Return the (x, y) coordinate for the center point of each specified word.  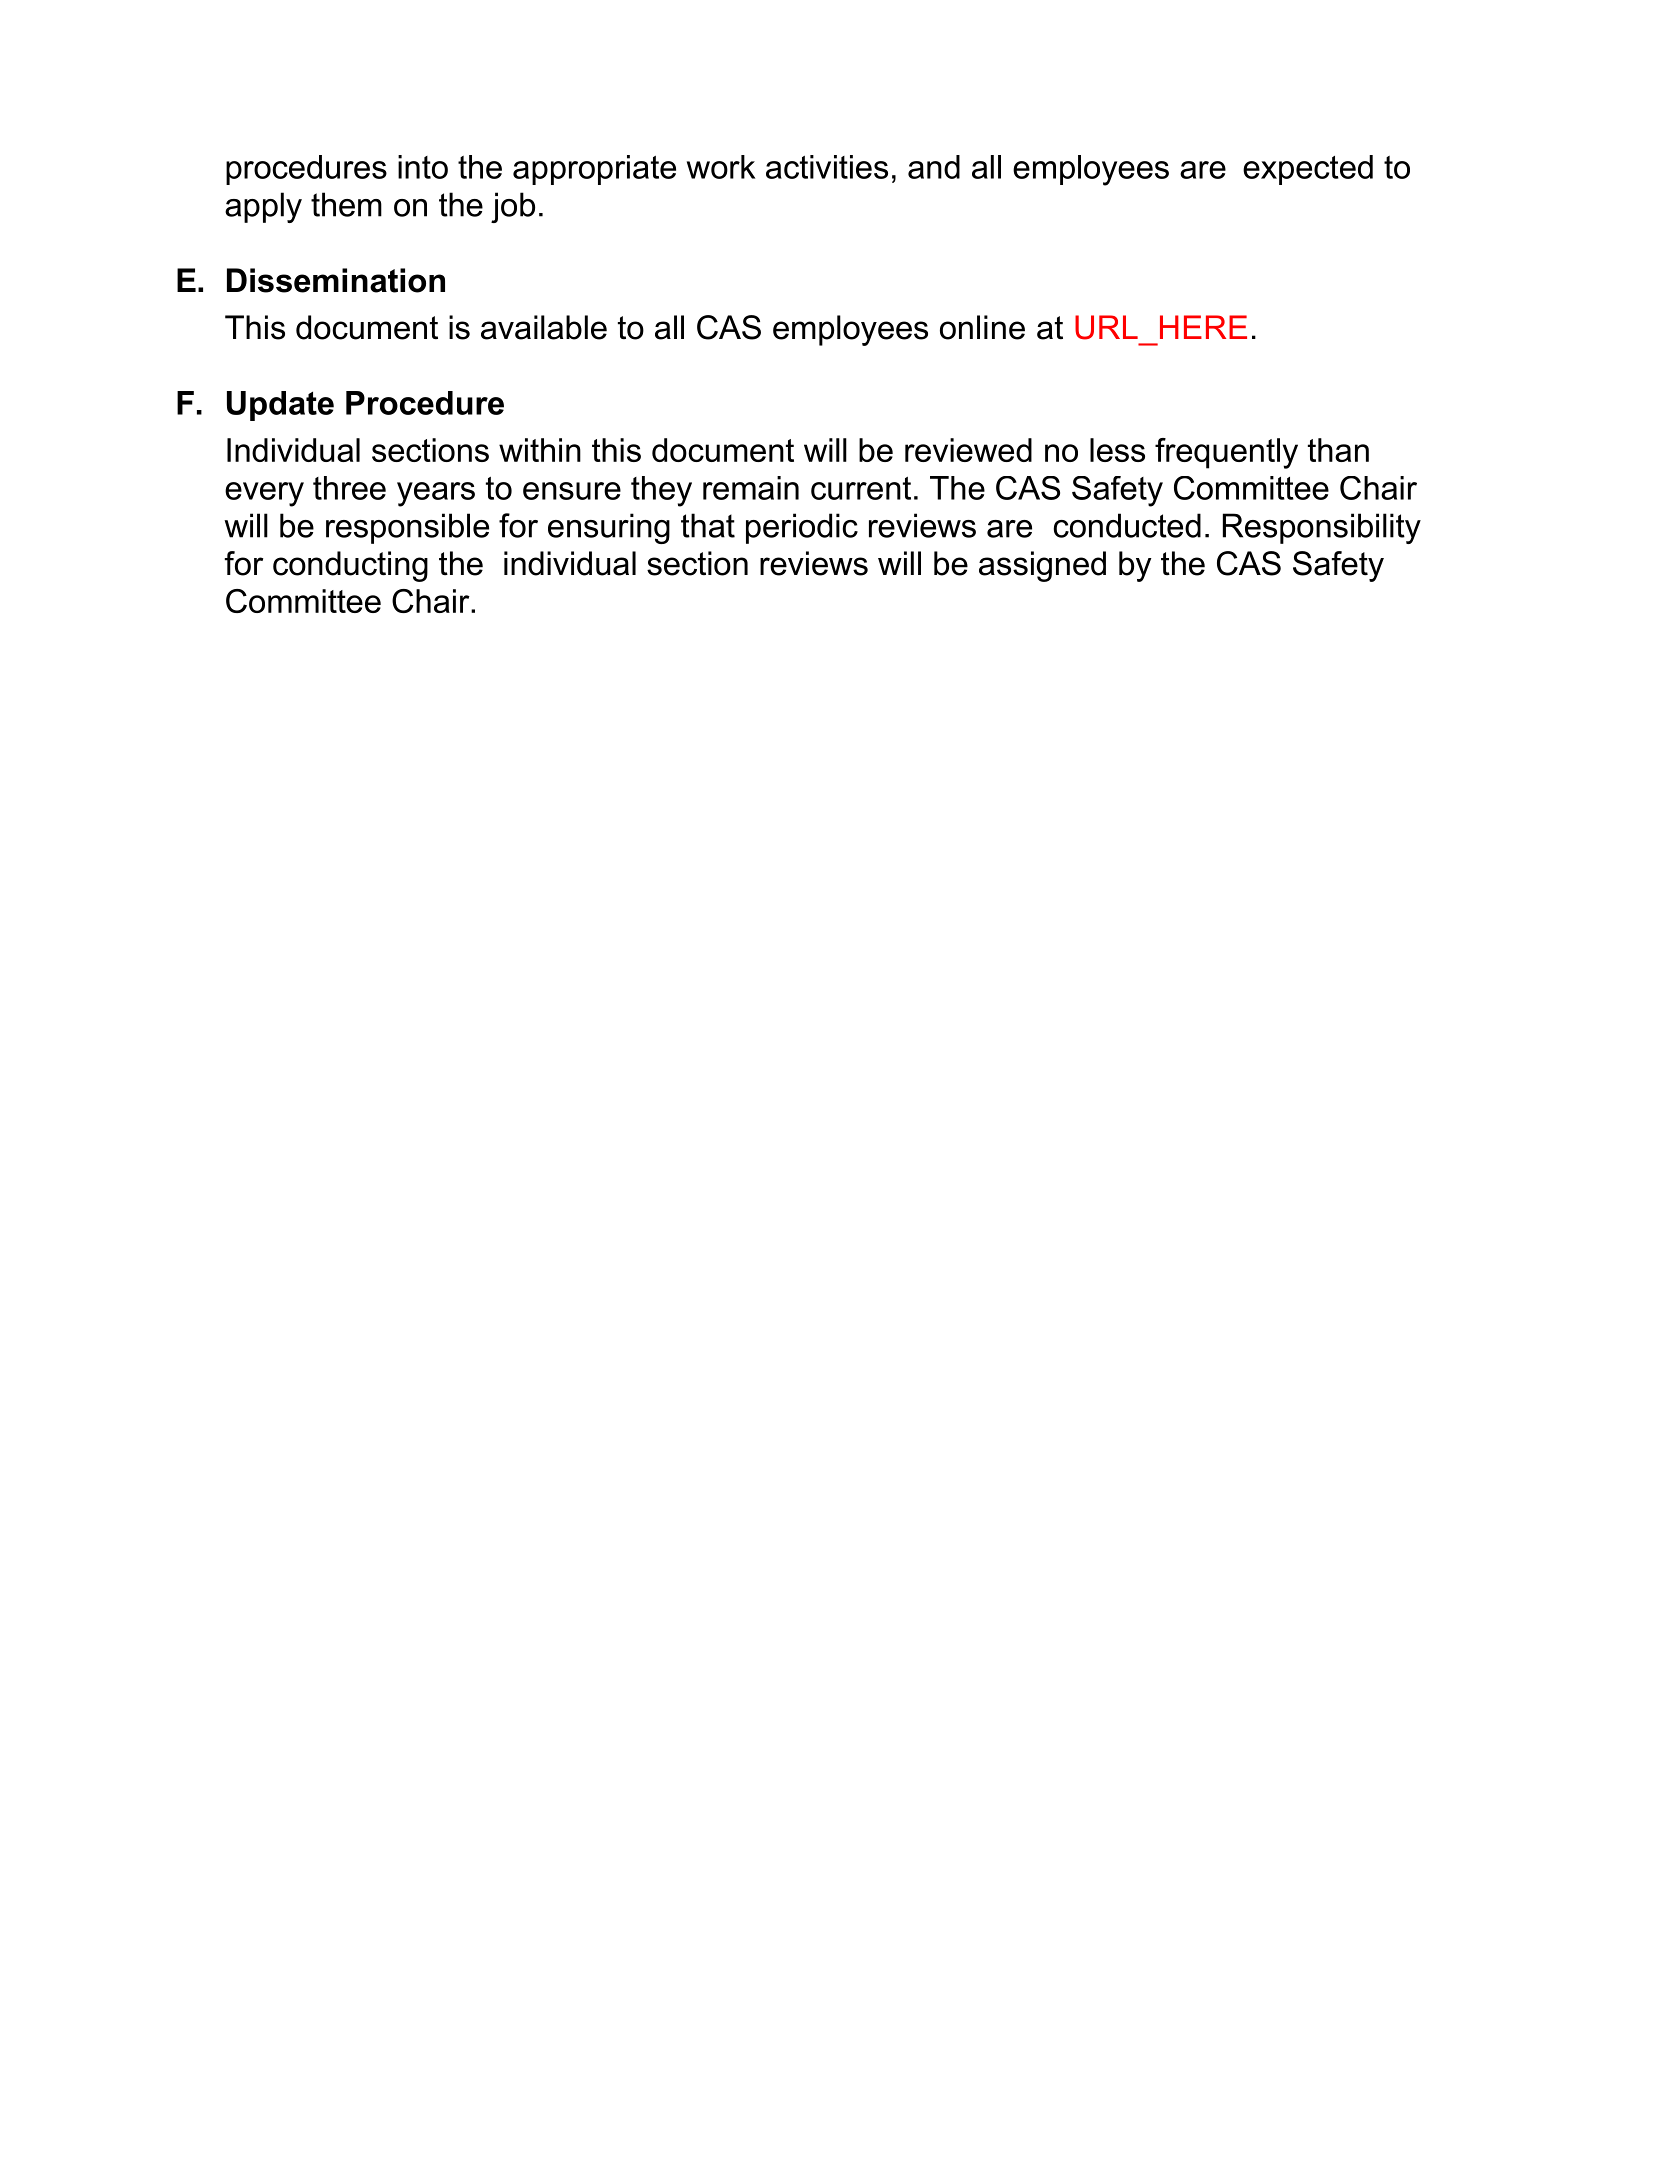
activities (827, 167)
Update (280, 406)
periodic (802, 528)
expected (1308, 170)
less (1117, 450)
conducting (350, 566)
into (423, 167)
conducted (1127, 525)
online (982, 327)
